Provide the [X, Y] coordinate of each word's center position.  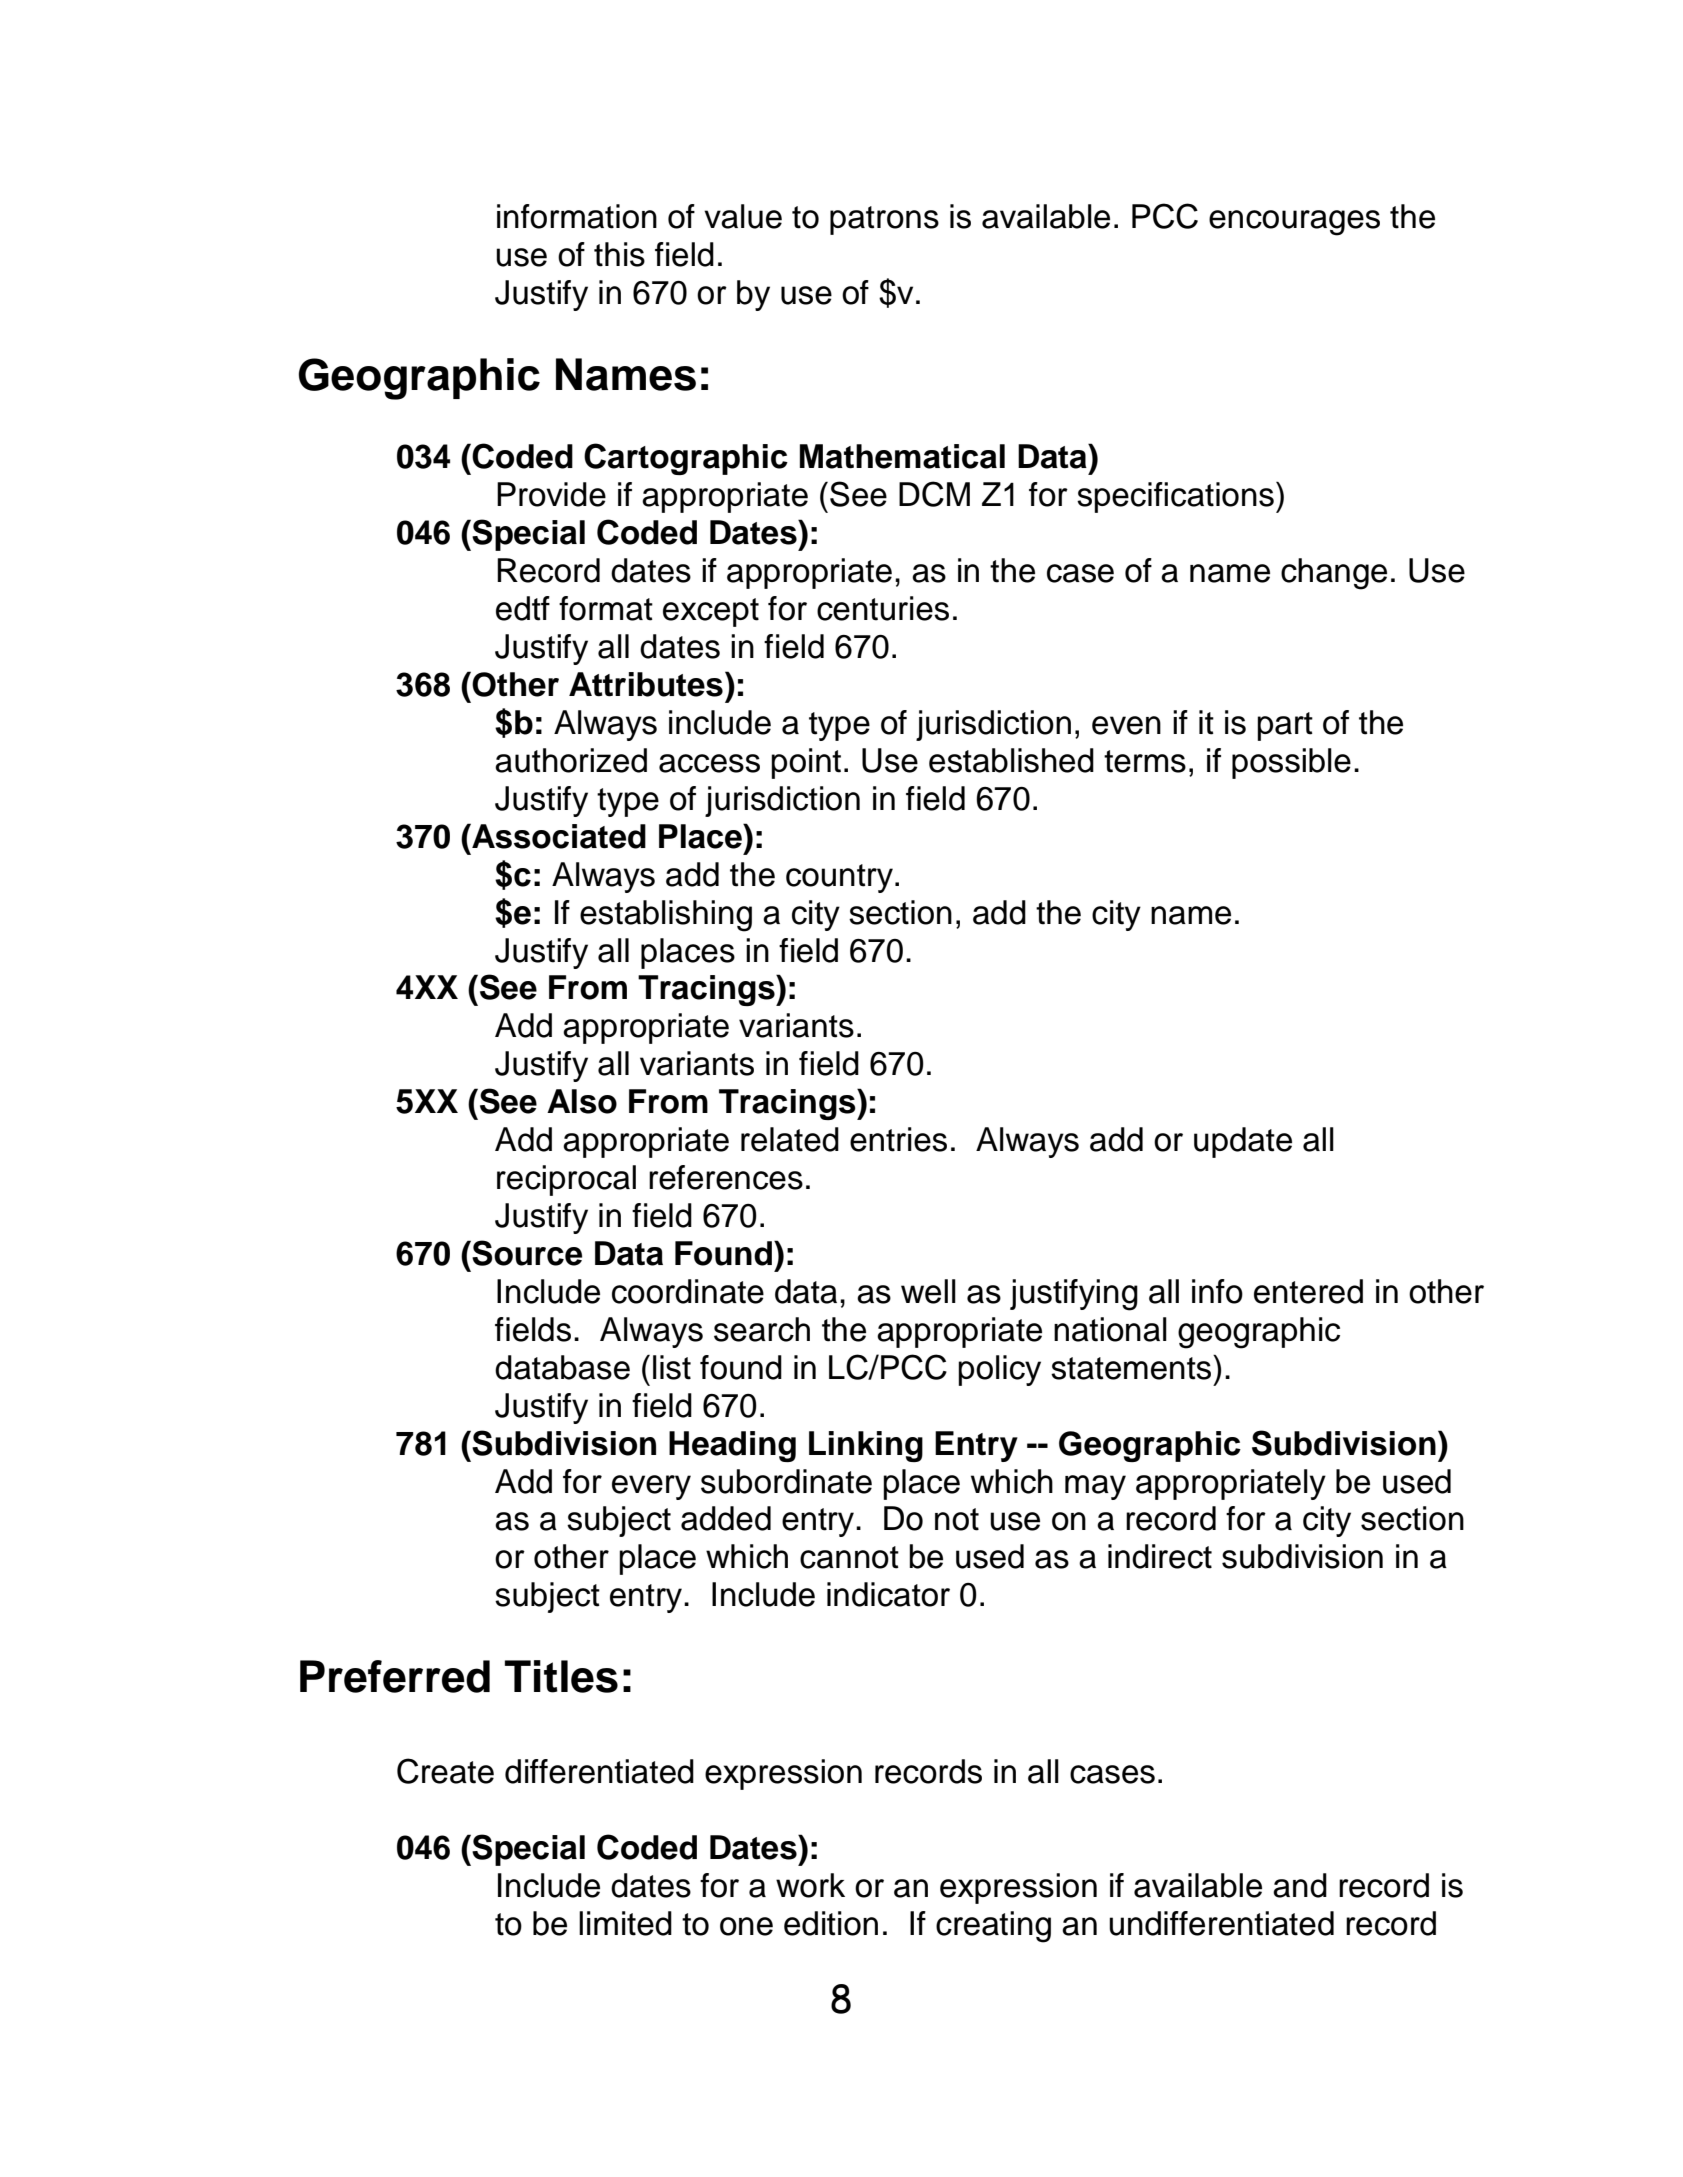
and [1300, 1885]
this [619, 254]
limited [625, 1923]
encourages [1294, 223]
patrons [884, 220]
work [810, 1885]
